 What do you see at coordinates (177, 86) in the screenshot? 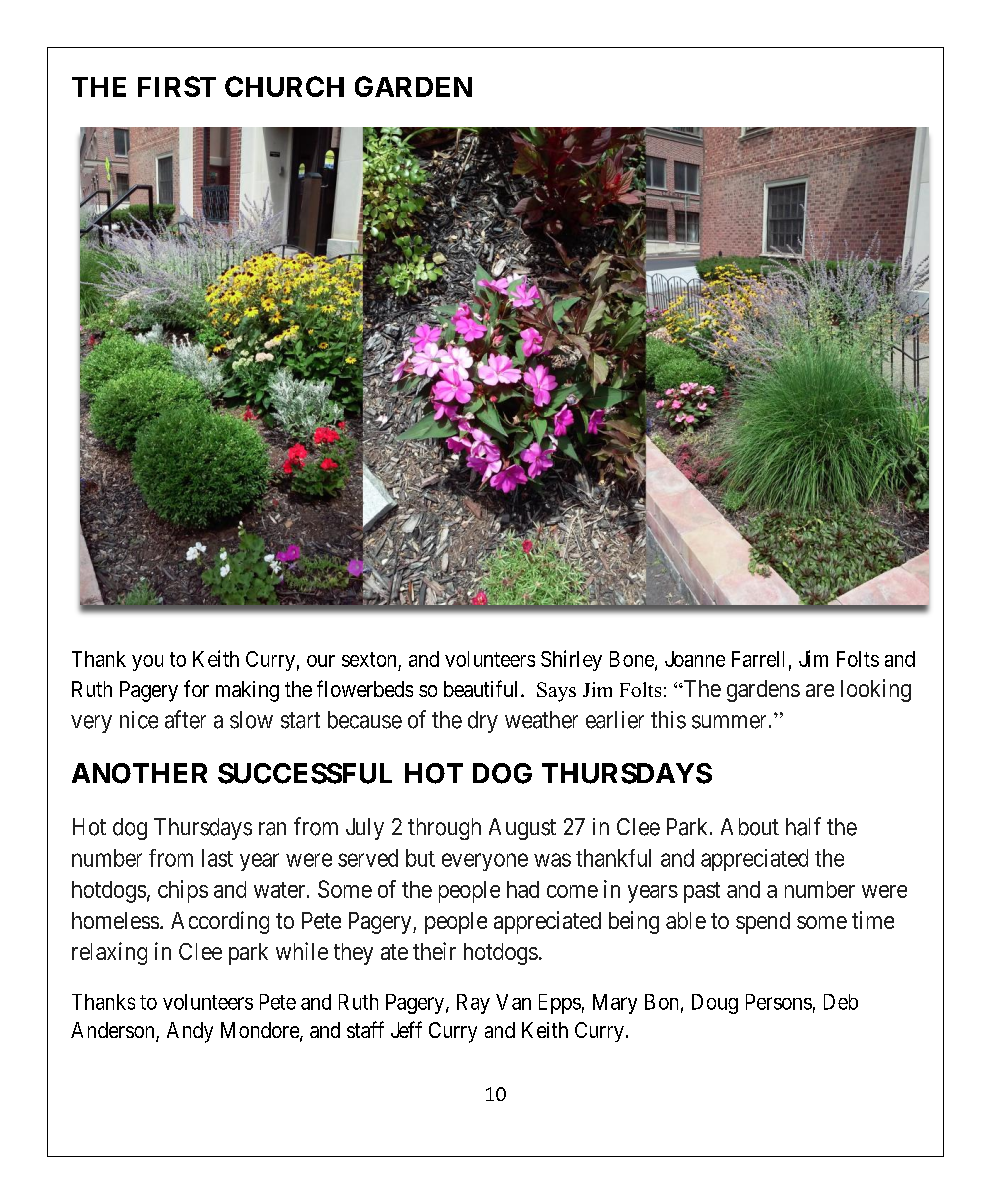
I see `FIRST` at bounding box center [177, 86].
